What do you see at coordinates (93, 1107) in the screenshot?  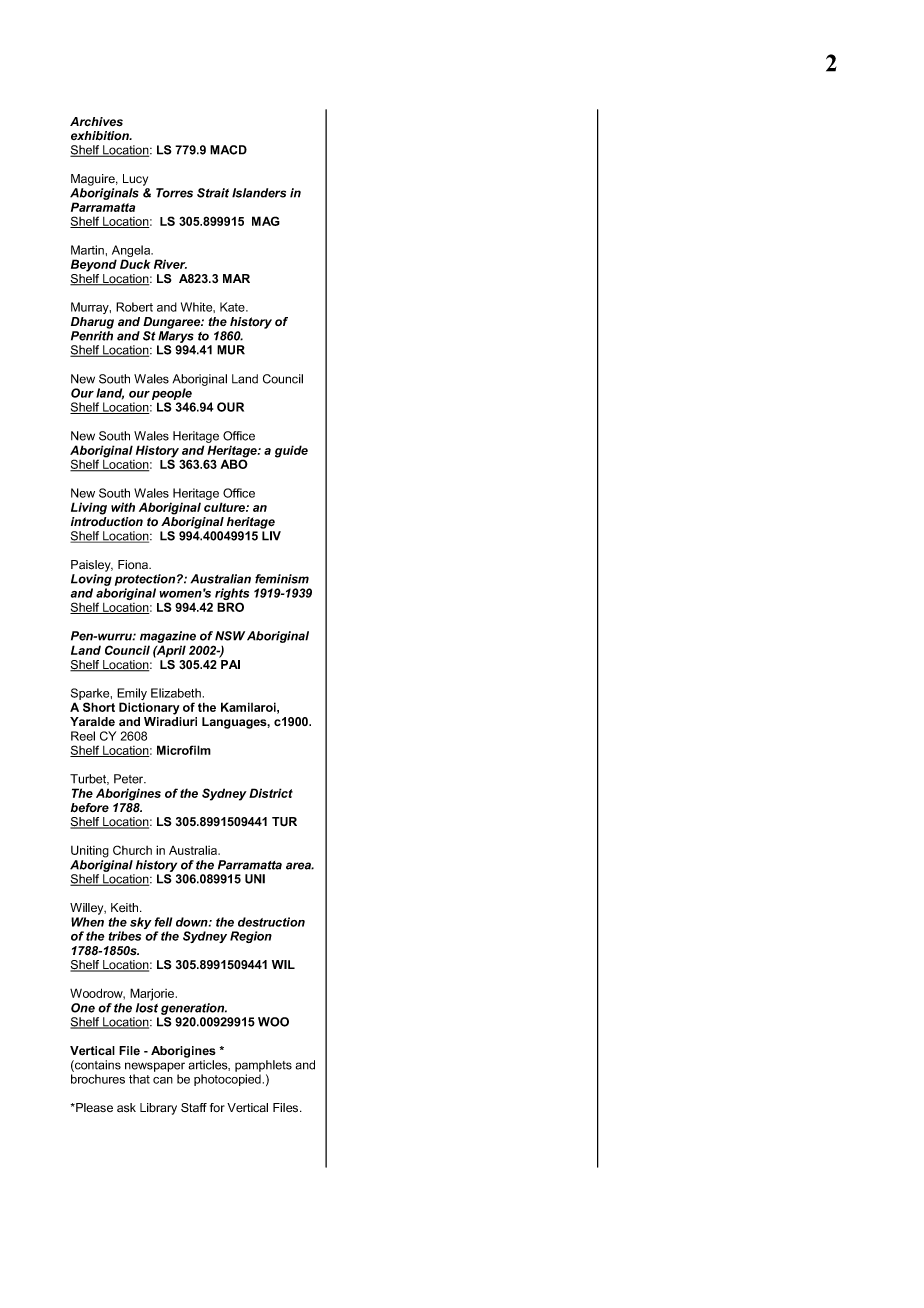 I see `Please` at bounding box center [93, 1107].
